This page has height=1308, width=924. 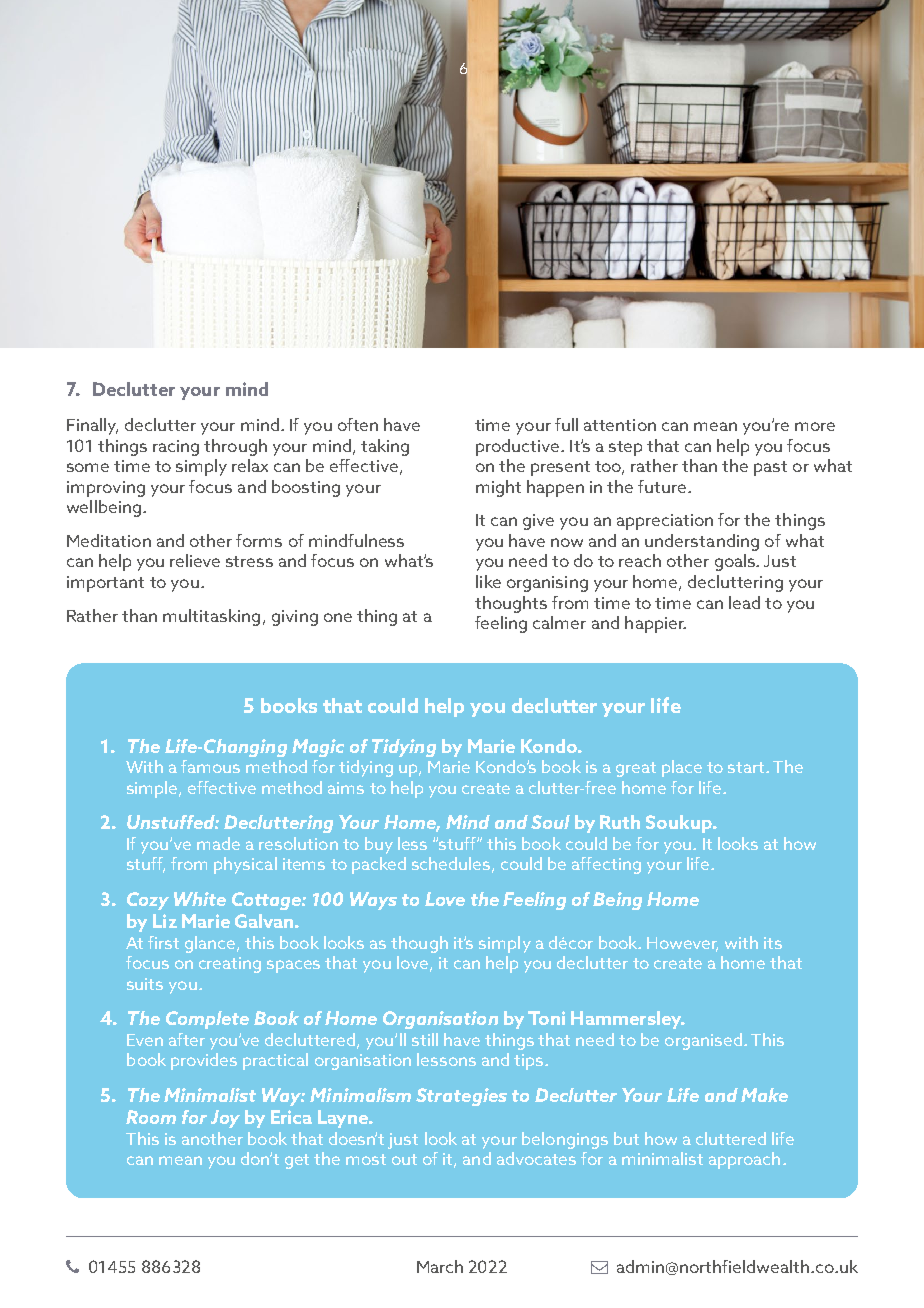 I want to click on past, so click(x=770, y=468).
